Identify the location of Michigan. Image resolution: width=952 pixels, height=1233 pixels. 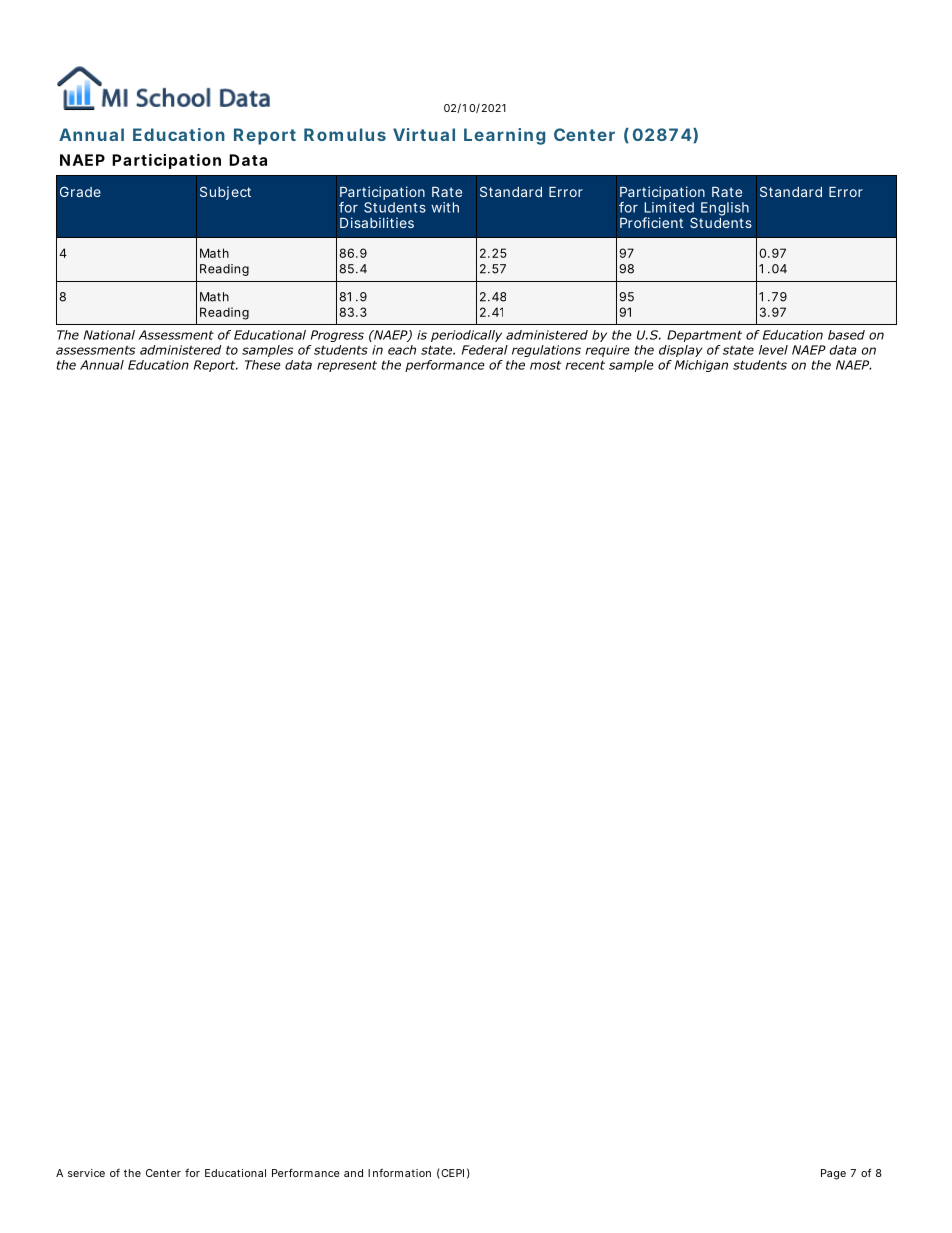
(701, 366).
